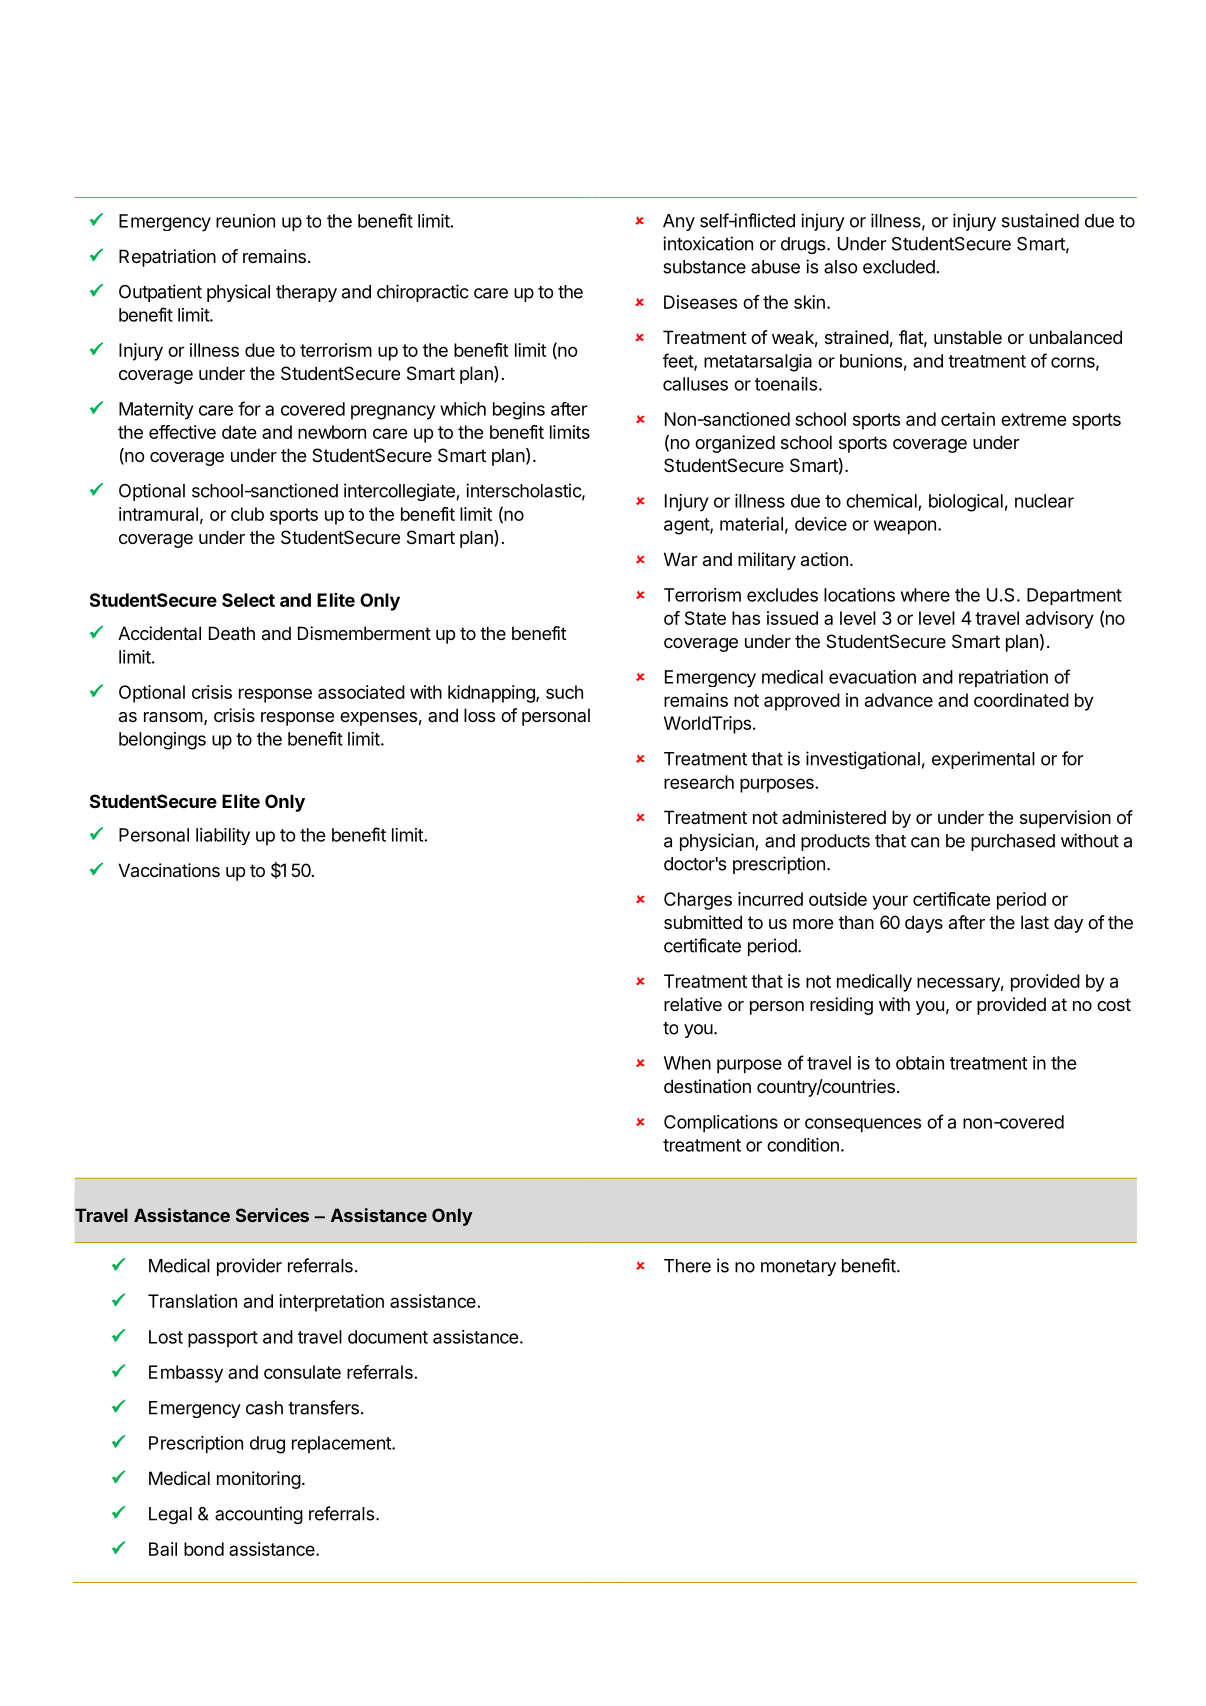 The width and height of the screenshot is (1206, 1706). What do you see at coordinates (983, 760) in the screenshot?
I see `experimental` at bounding box center [983, 760].
